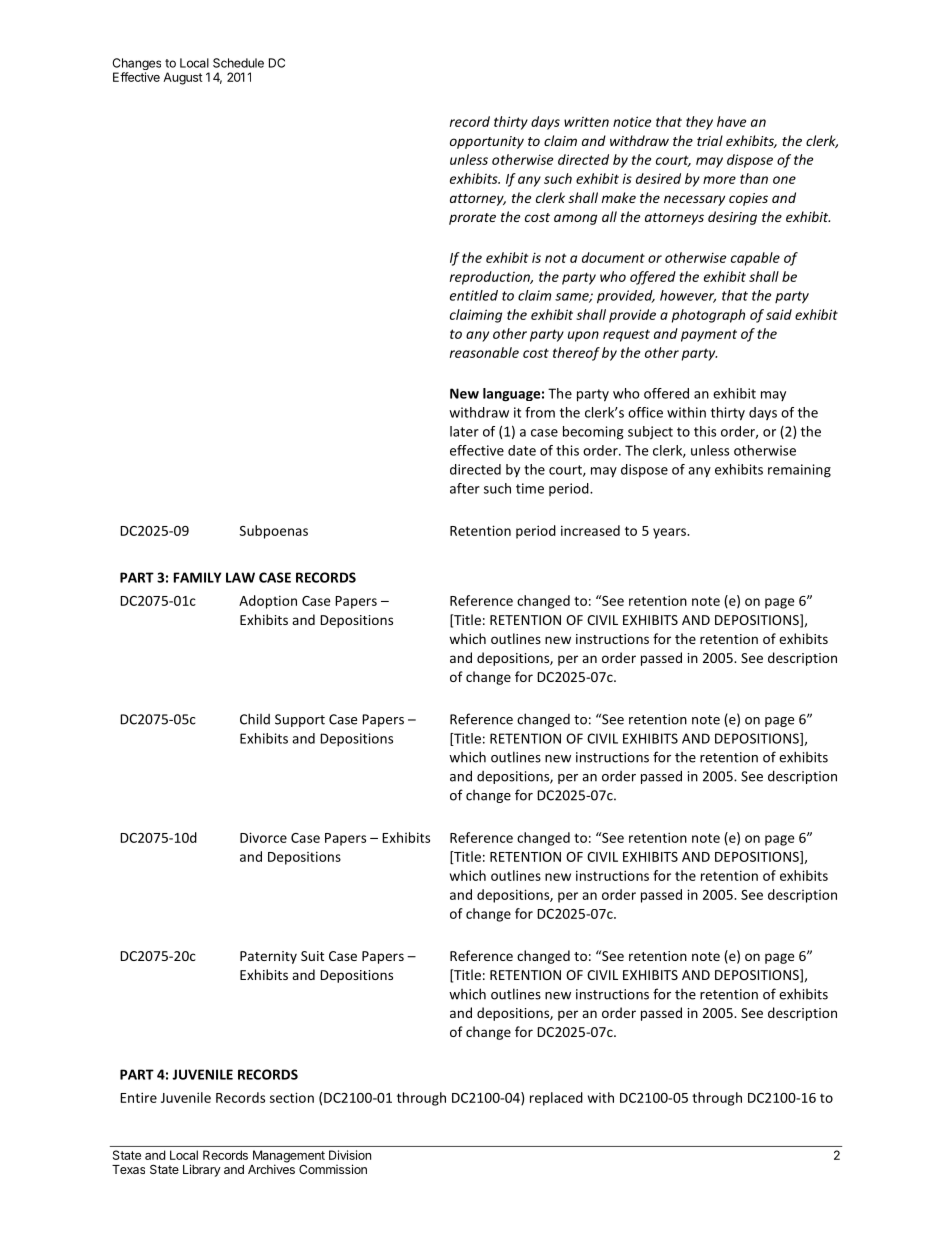 This document has height=1233, width=952. What do you see at coordinates (274, 532) in the document?
I see `Subpoenas` at bounding box center [274, 532].
